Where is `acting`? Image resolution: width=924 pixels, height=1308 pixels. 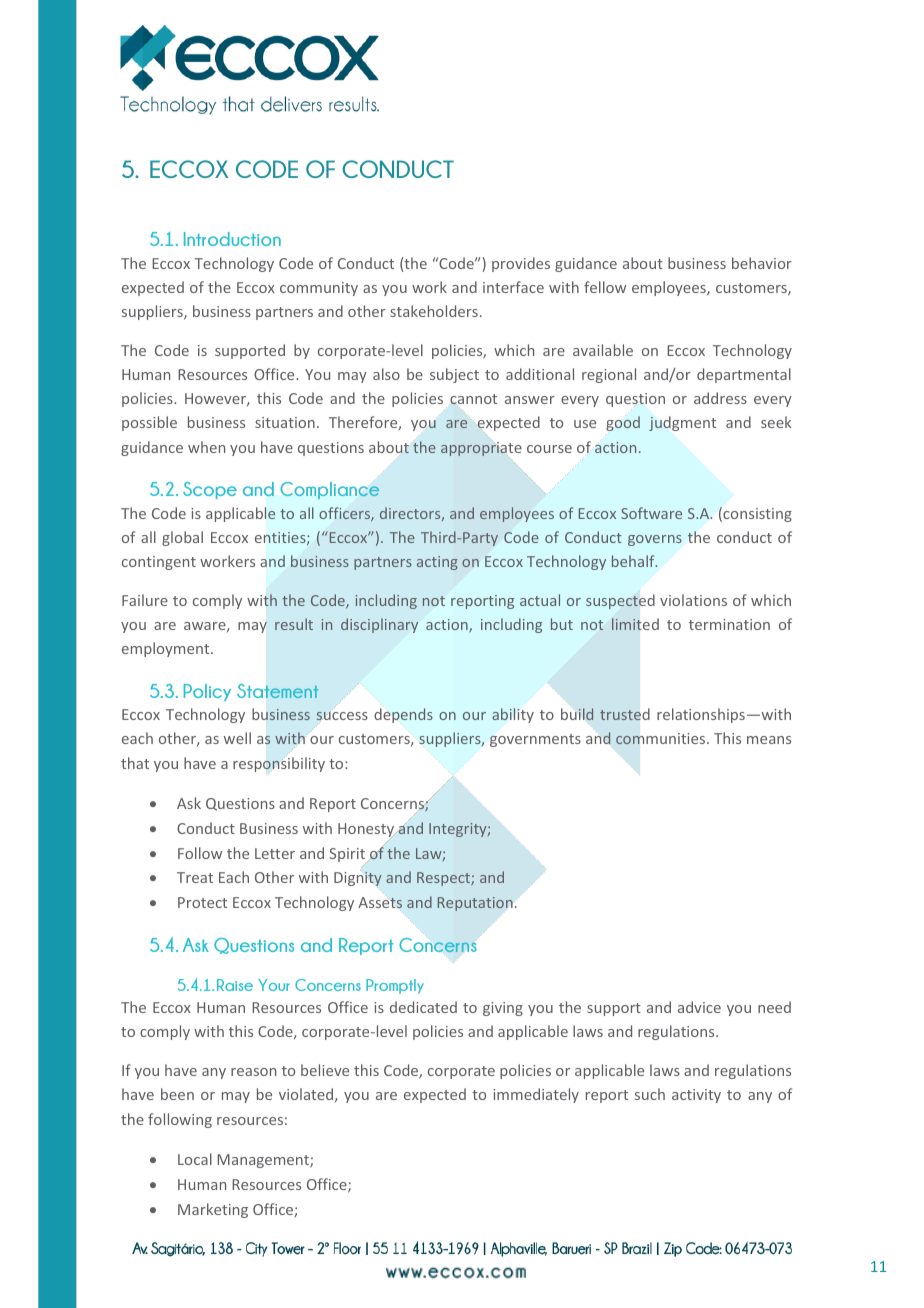 acting is located at coordinates (437, 563).
